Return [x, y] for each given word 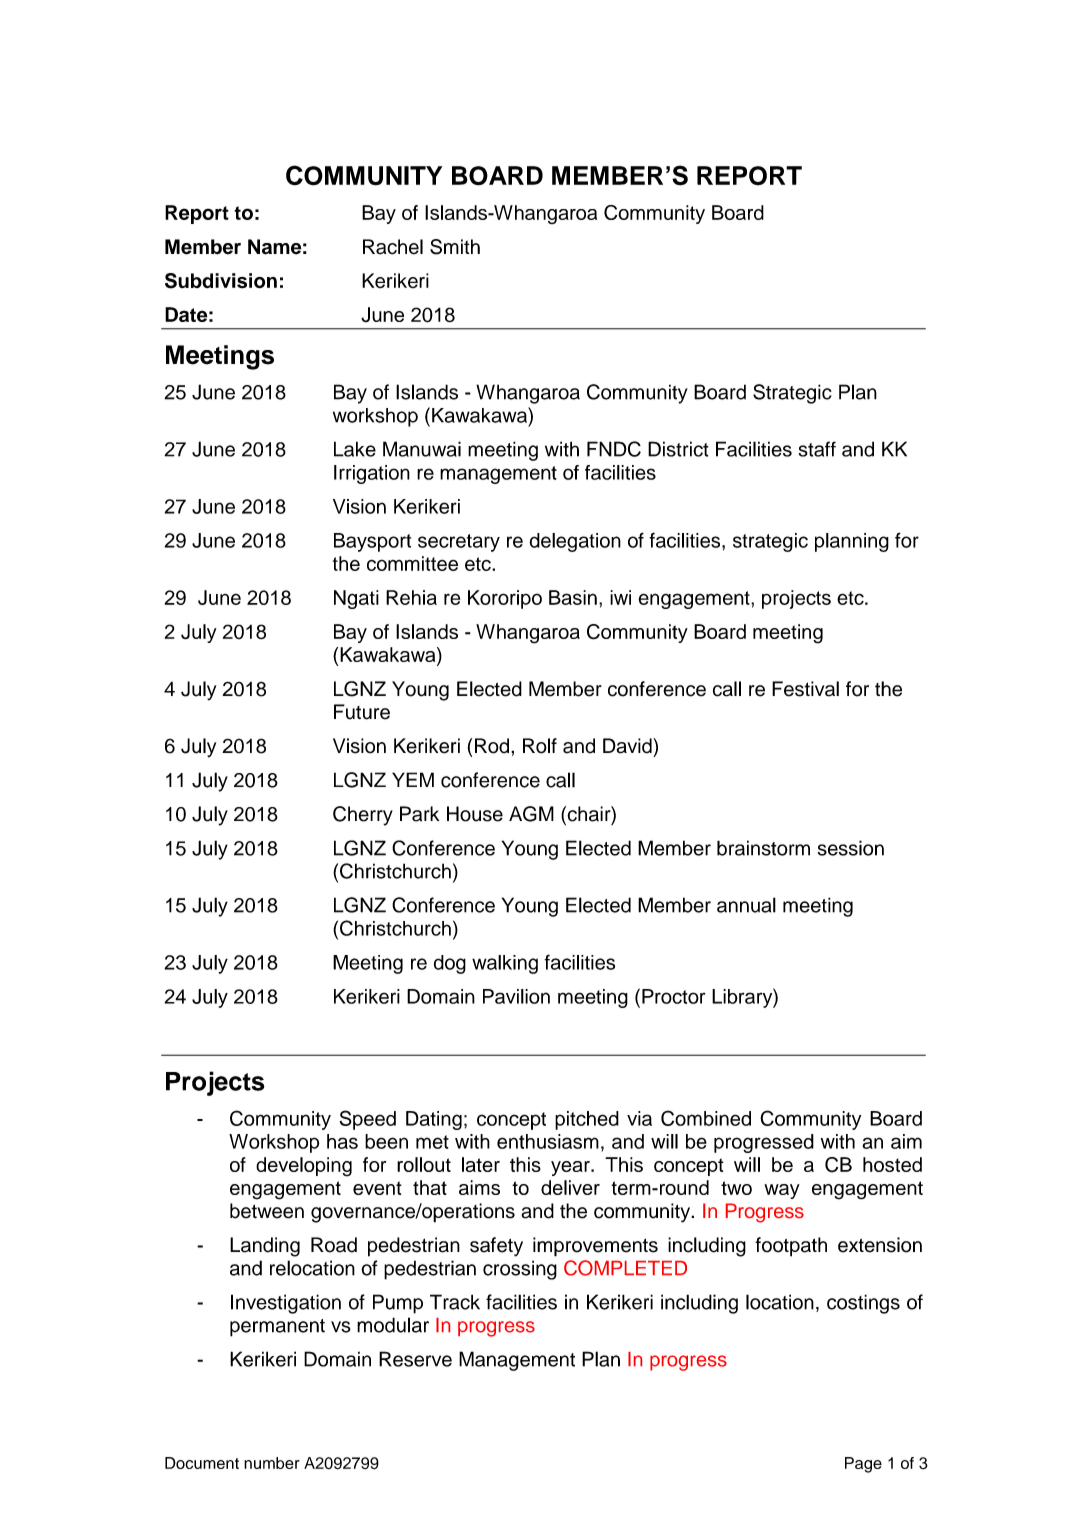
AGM [531, 814]
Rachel [393, 247]
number [272, 1463]
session [851, 848]
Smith [455, 247]
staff [817, 449]
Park [419, 814]
